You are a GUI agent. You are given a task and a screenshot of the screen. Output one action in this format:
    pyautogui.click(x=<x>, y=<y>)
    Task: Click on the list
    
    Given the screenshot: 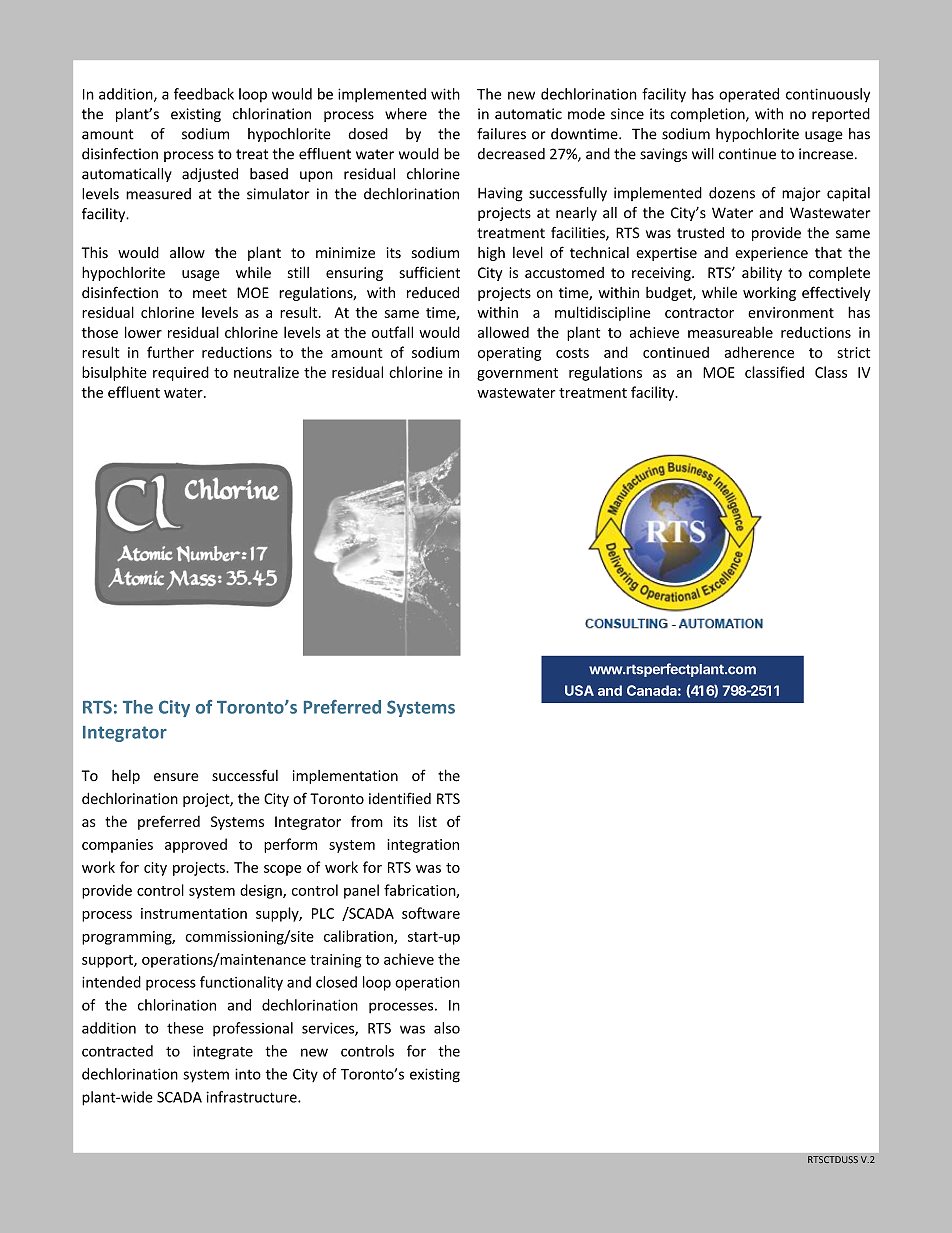 What is the action you would take?
    pyautogui.click(x=428, y=821)
